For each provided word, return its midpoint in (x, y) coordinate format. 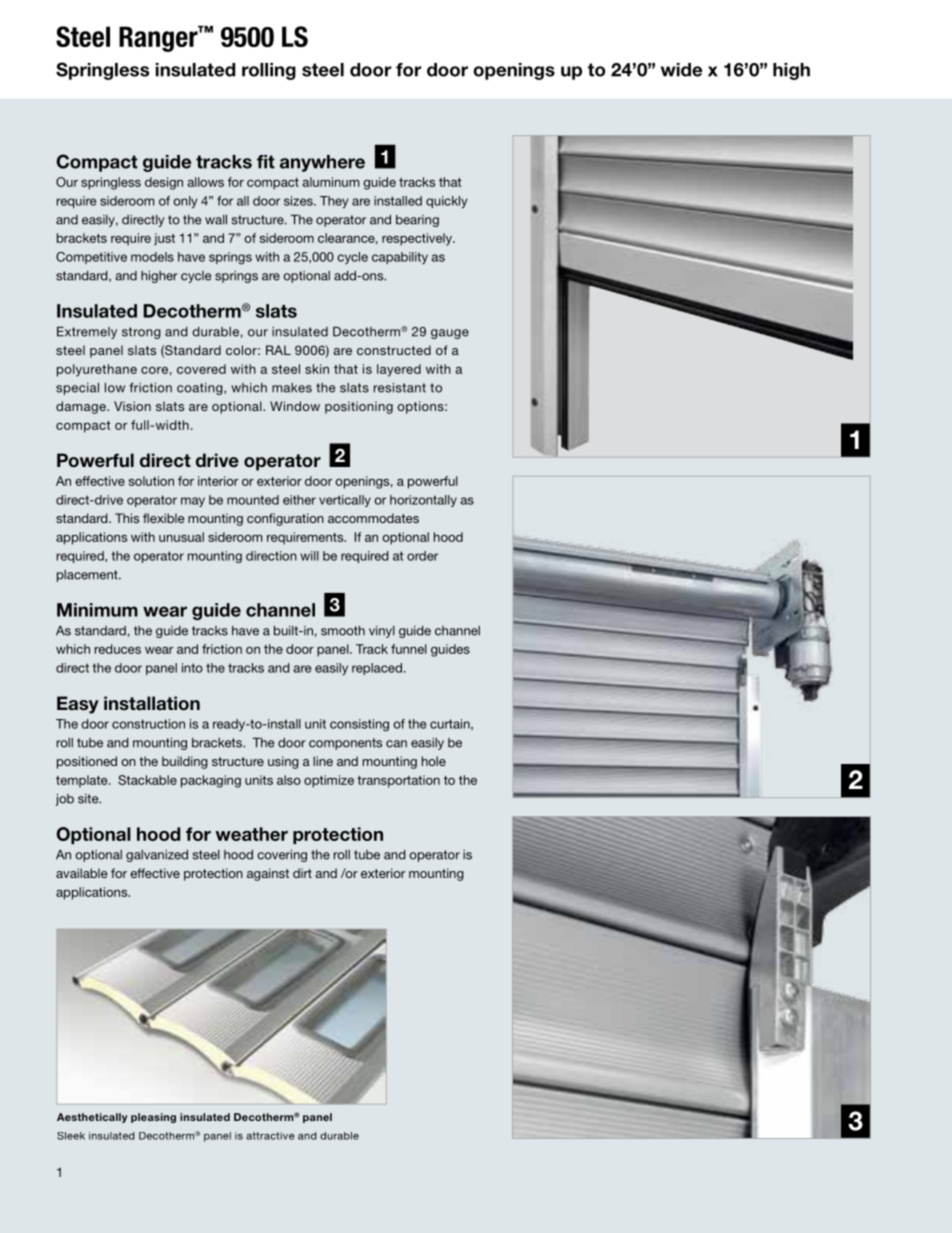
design (164, 183)
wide (681, 70)
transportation (398, 781)
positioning (359, 407)
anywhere (322, 163)
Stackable (147, 780)
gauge (450, 334)
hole (434, 761)
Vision (132, 406)
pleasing (153, 1118)
